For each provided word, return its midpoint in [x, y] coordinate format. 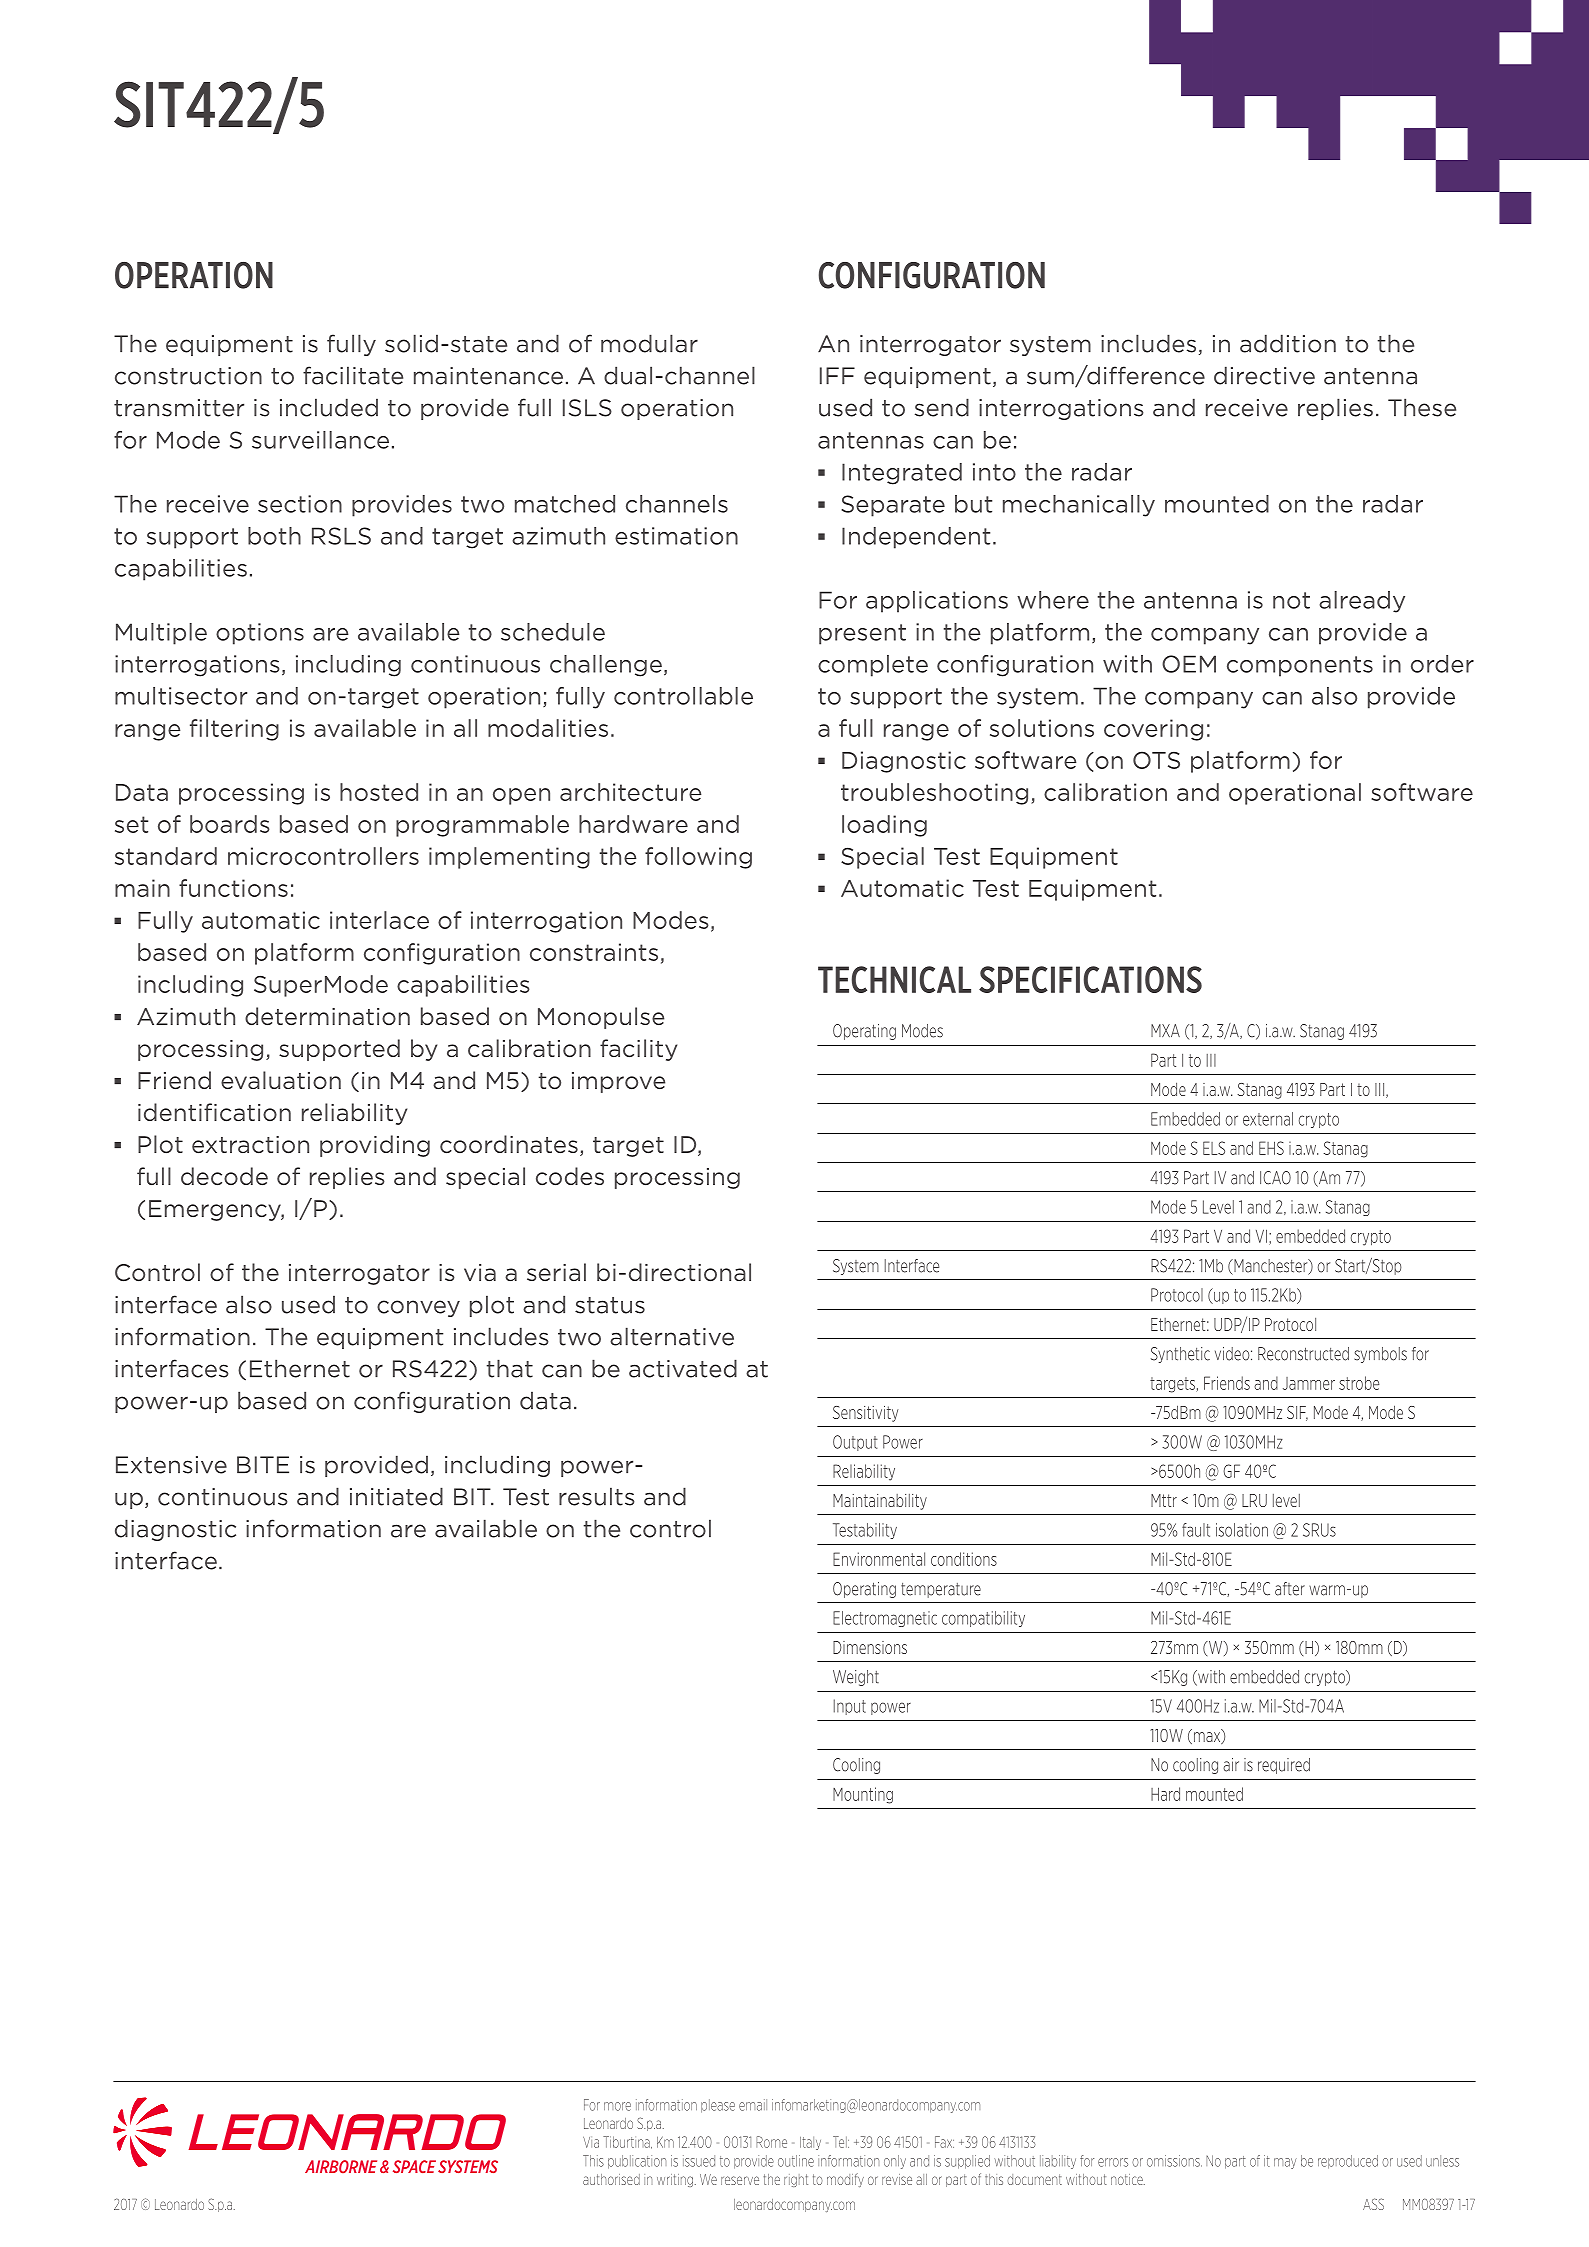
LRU [1254, 1500]
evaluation [281, 1080]
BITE [263, 1464]
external [1268, 1119]
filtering [234, 730]
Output [855, 1443]
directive [1264, 375]
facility [638, 1050]
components [1300, 666]
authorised [611, 2179]
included [329, 407]
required [1284, 1766]
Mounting [863, 1795]
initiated [396, 1496]
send [942, 407]
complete [873, 666]
